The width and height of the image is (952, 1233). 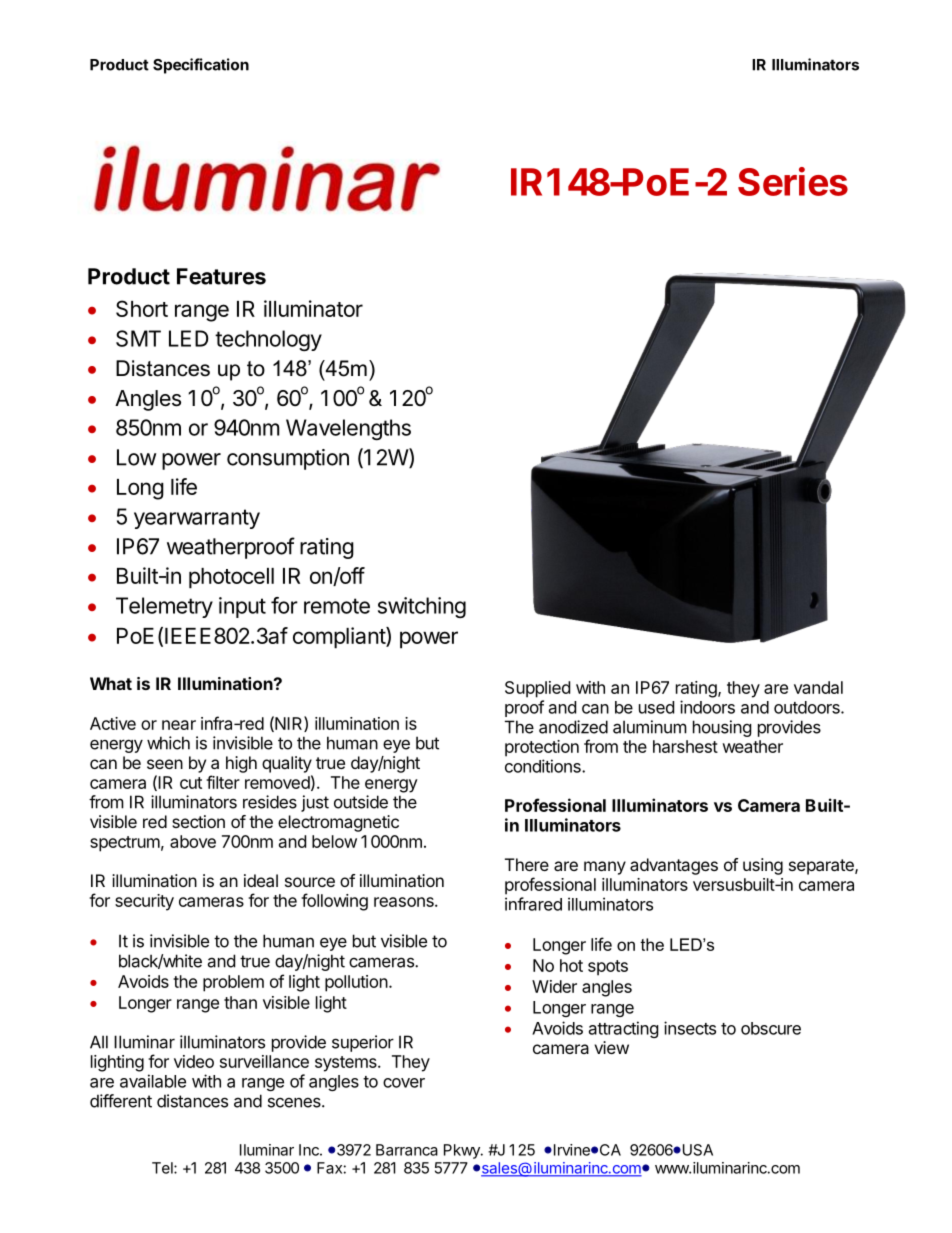 I want to click on available, so click(x=153, y=1081).
